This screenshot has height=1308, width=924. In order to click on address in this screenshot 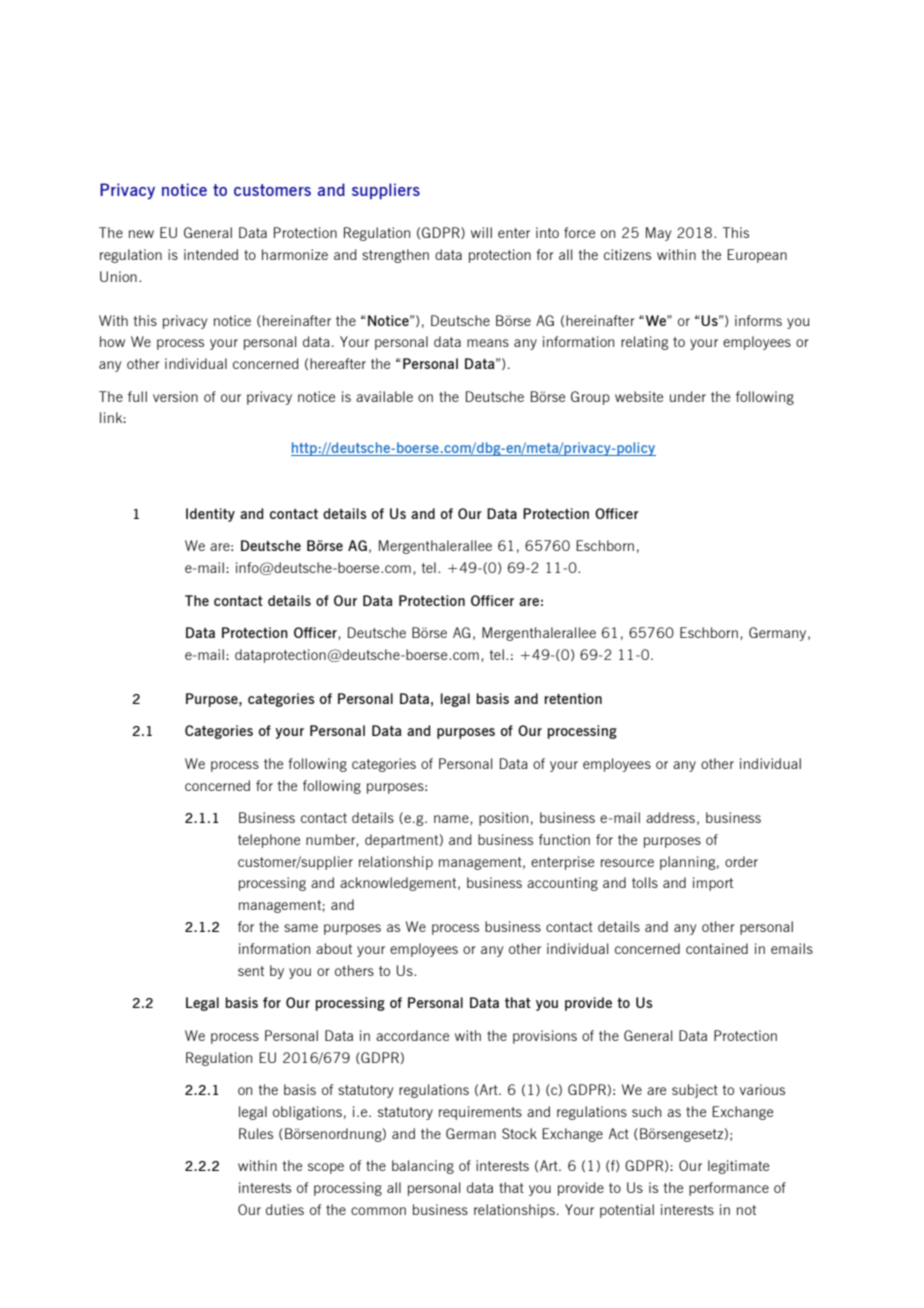, I will do `click(670, 817)`.
